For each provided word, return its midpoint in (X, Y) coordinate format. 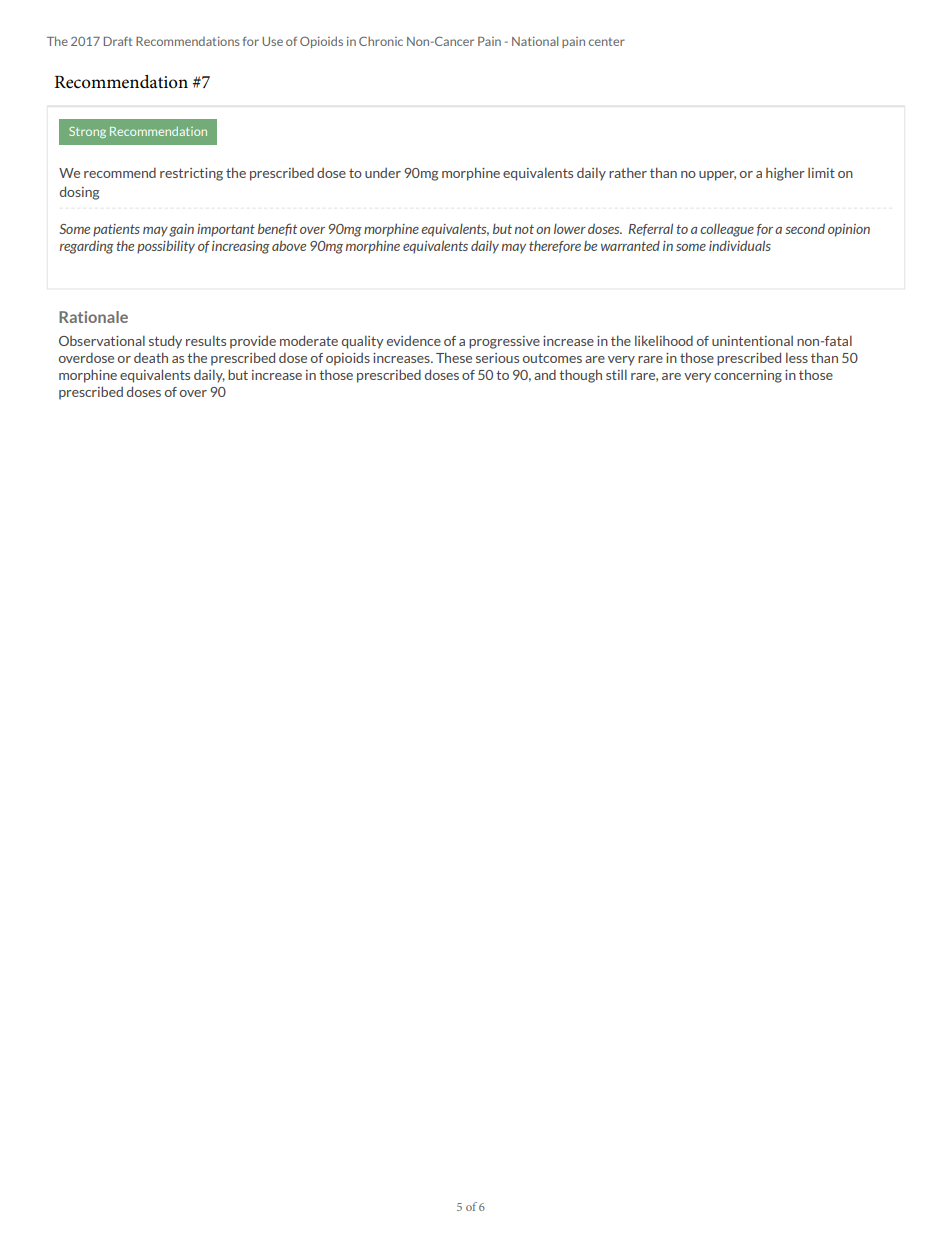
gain (181, 230)
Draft (118, 41)
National (535, 41)
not (524, 229)
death (151, 357)
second (805, 228)
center (607, 42)
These (454, 357)
